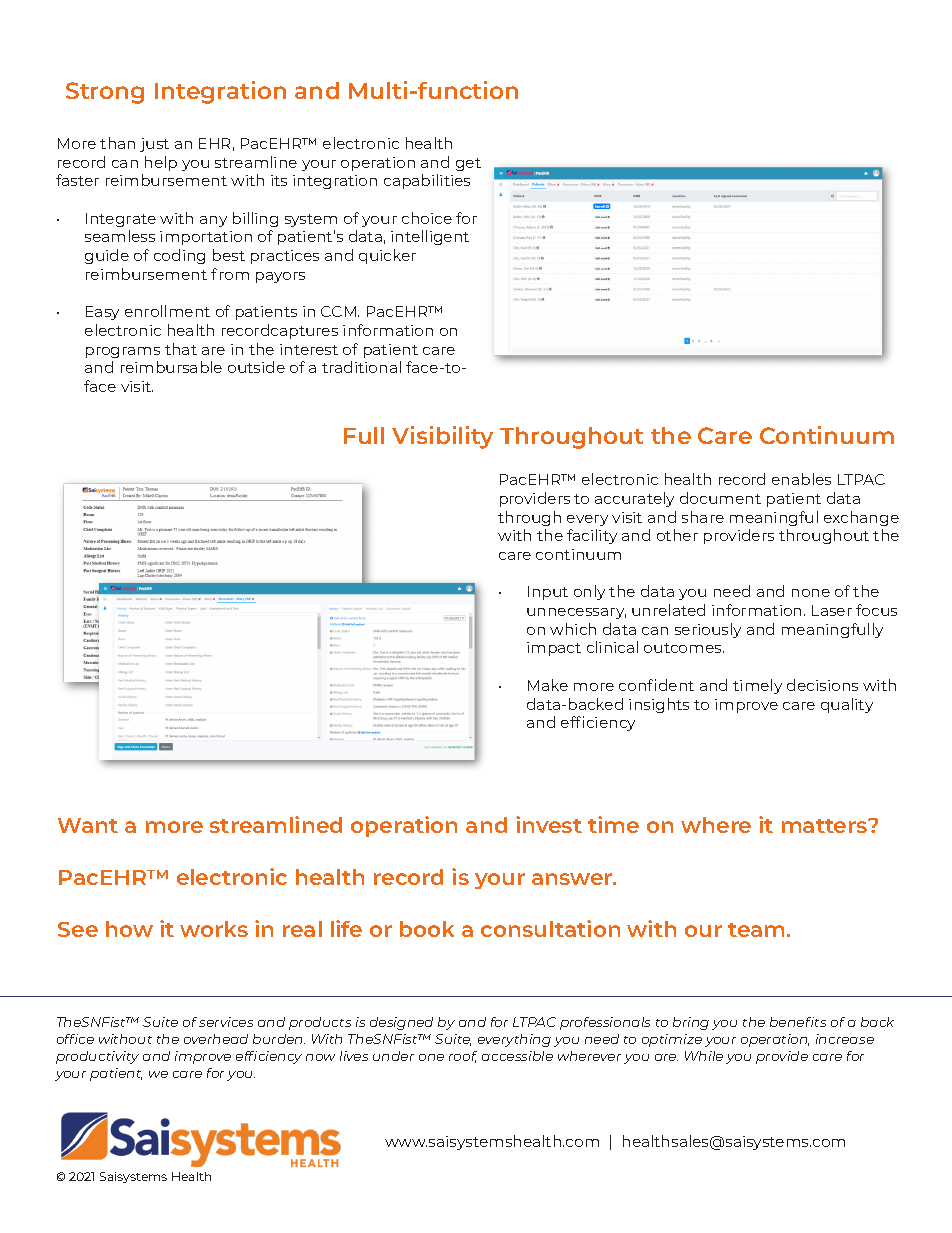 The width and height of the document is (952, 1233). Describe the element at coordinates (798, 1022) in the document. I see `benefits` at that location.
